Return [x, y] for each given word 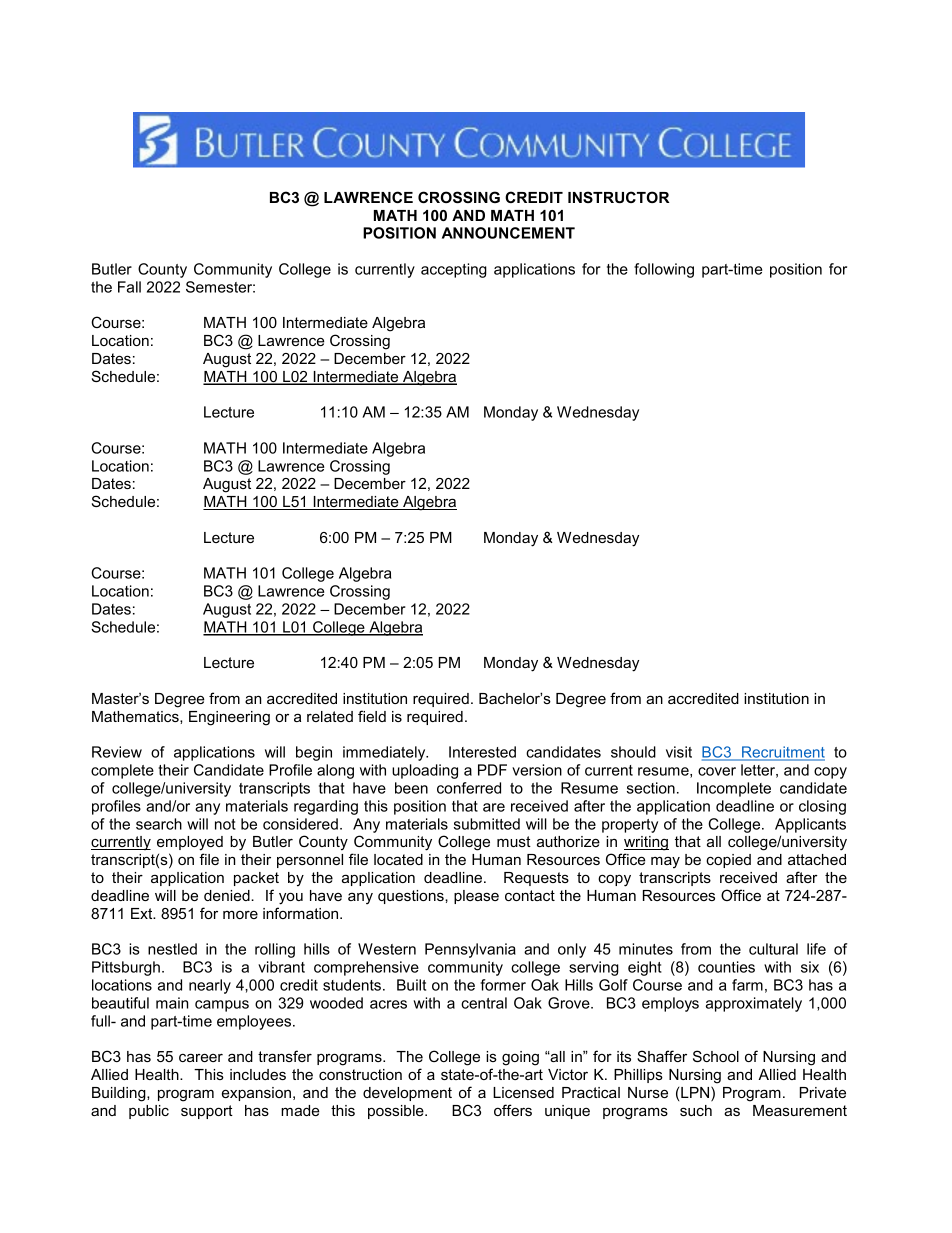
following [664, 270]
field [372, 716]
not [225, 824]
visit [679, 752]
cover [717, 771]
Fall [129, 287]
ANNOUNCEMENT [508, 233]
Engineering [229, 718]
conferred [469, 788]
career [201, 1057]
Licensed [523, 1092]
